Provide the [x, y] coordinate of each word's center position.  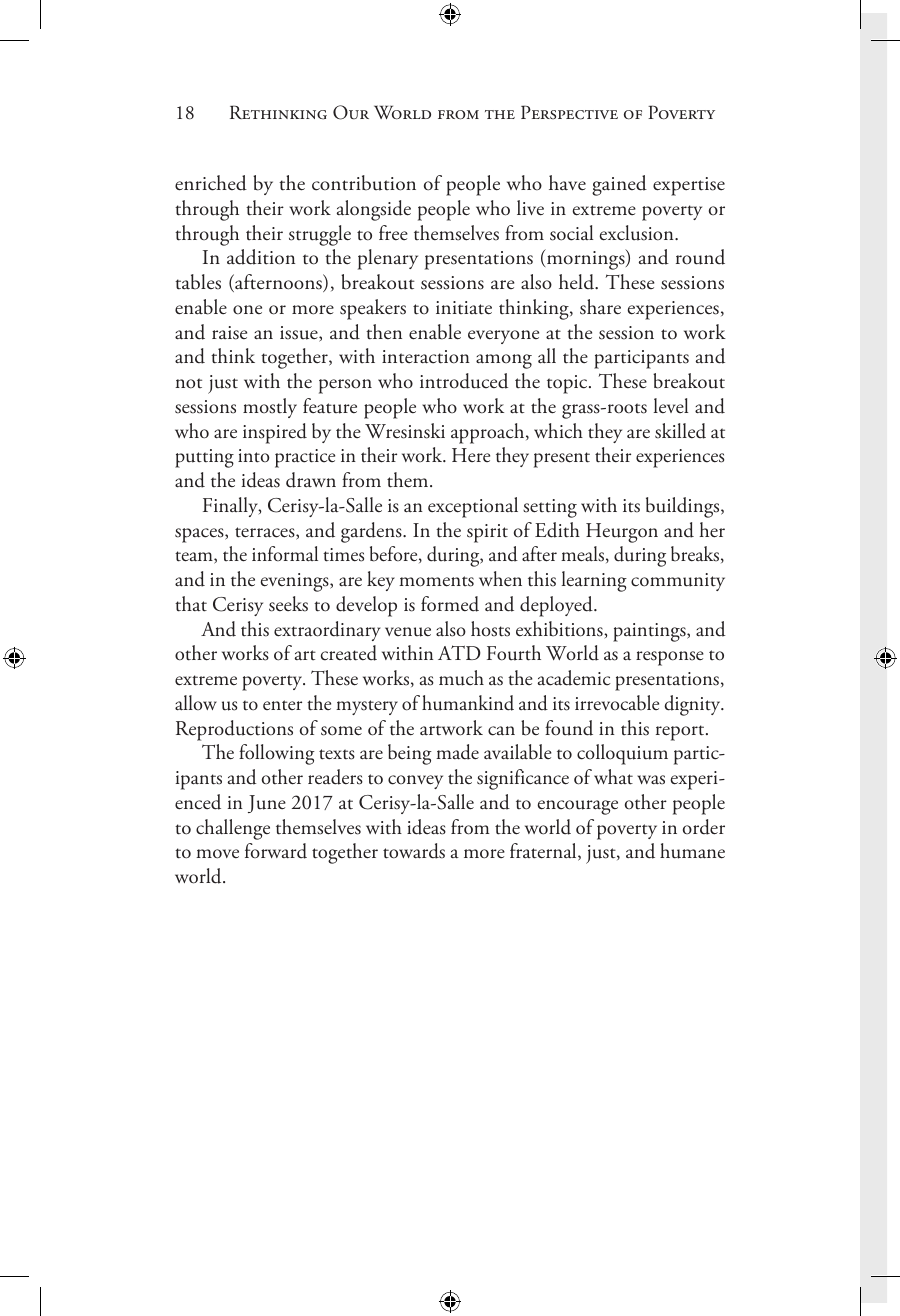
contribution [364, 183]
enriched [211, 183]
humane [692, 851]
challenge [233, 829]
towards [414, 851]
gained [619, 185]
